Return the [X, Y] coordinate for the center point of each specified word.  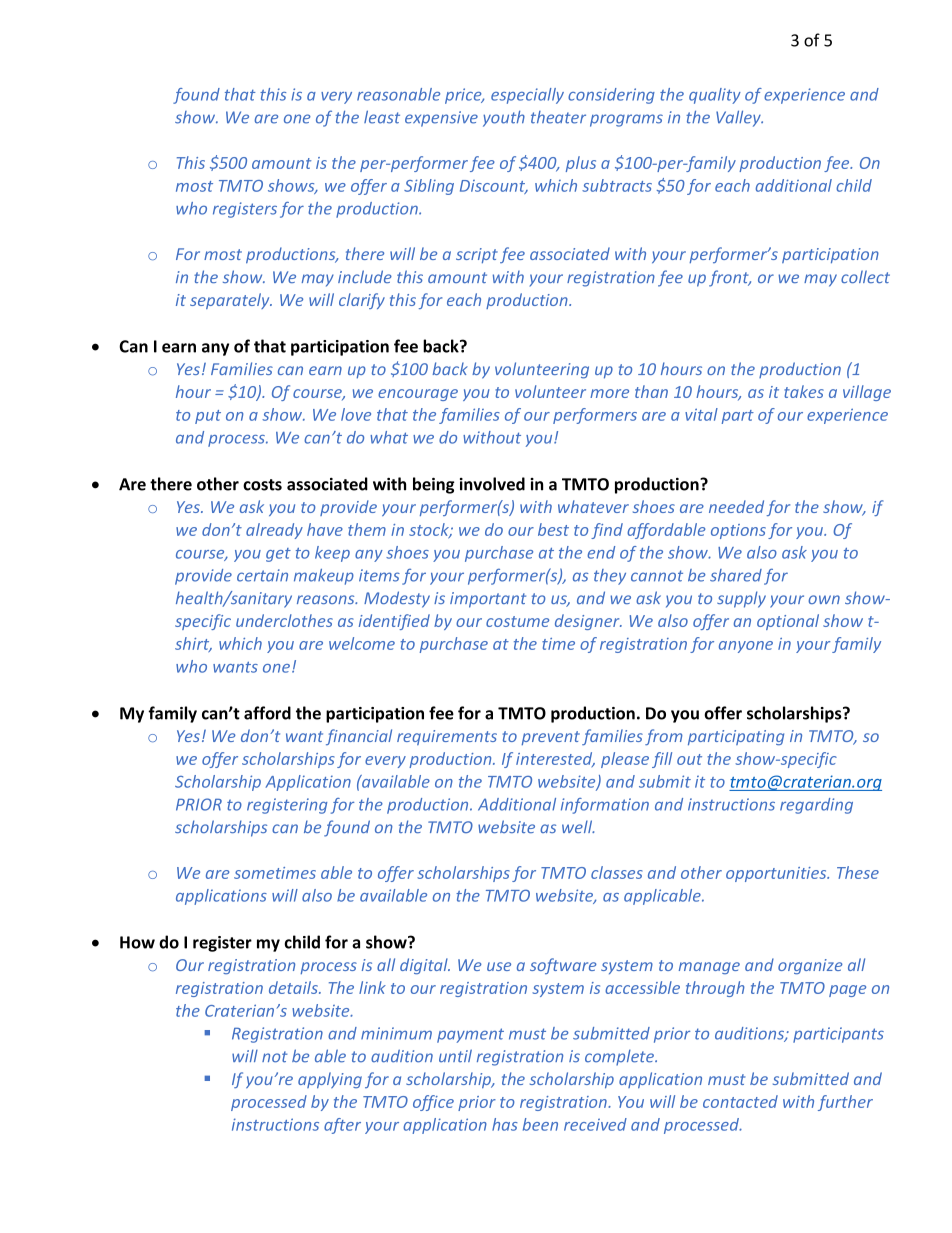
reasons [327, 599]
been [540, 1124]
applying [330, 1080]
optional [788, 622]
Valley [739, 118]
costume [517, 621]
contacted [740, 1101]
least [382, 117]
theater [558, 117]
